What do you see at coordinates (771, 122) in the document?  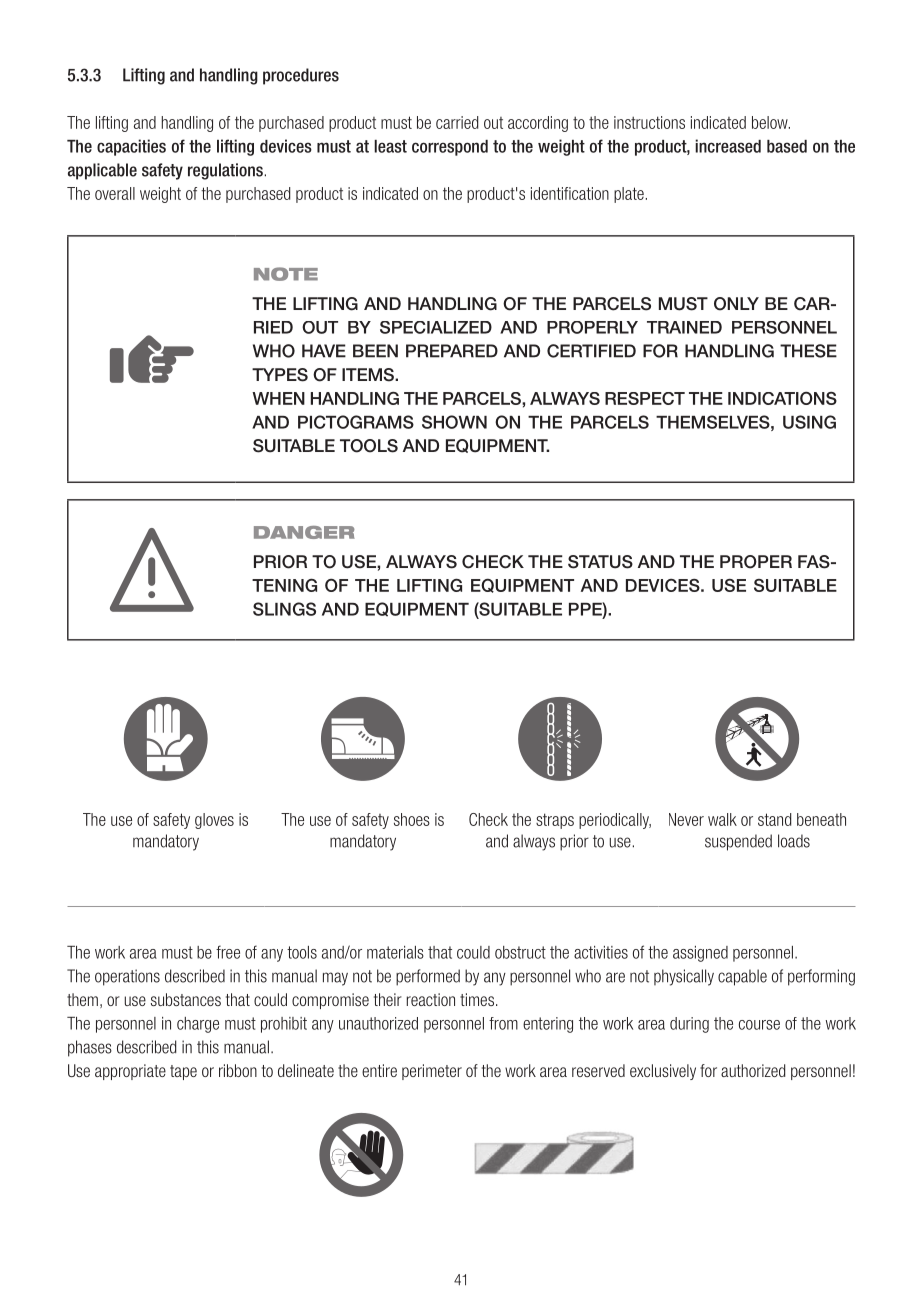 I see `below` at bounding box center [771, 122].
